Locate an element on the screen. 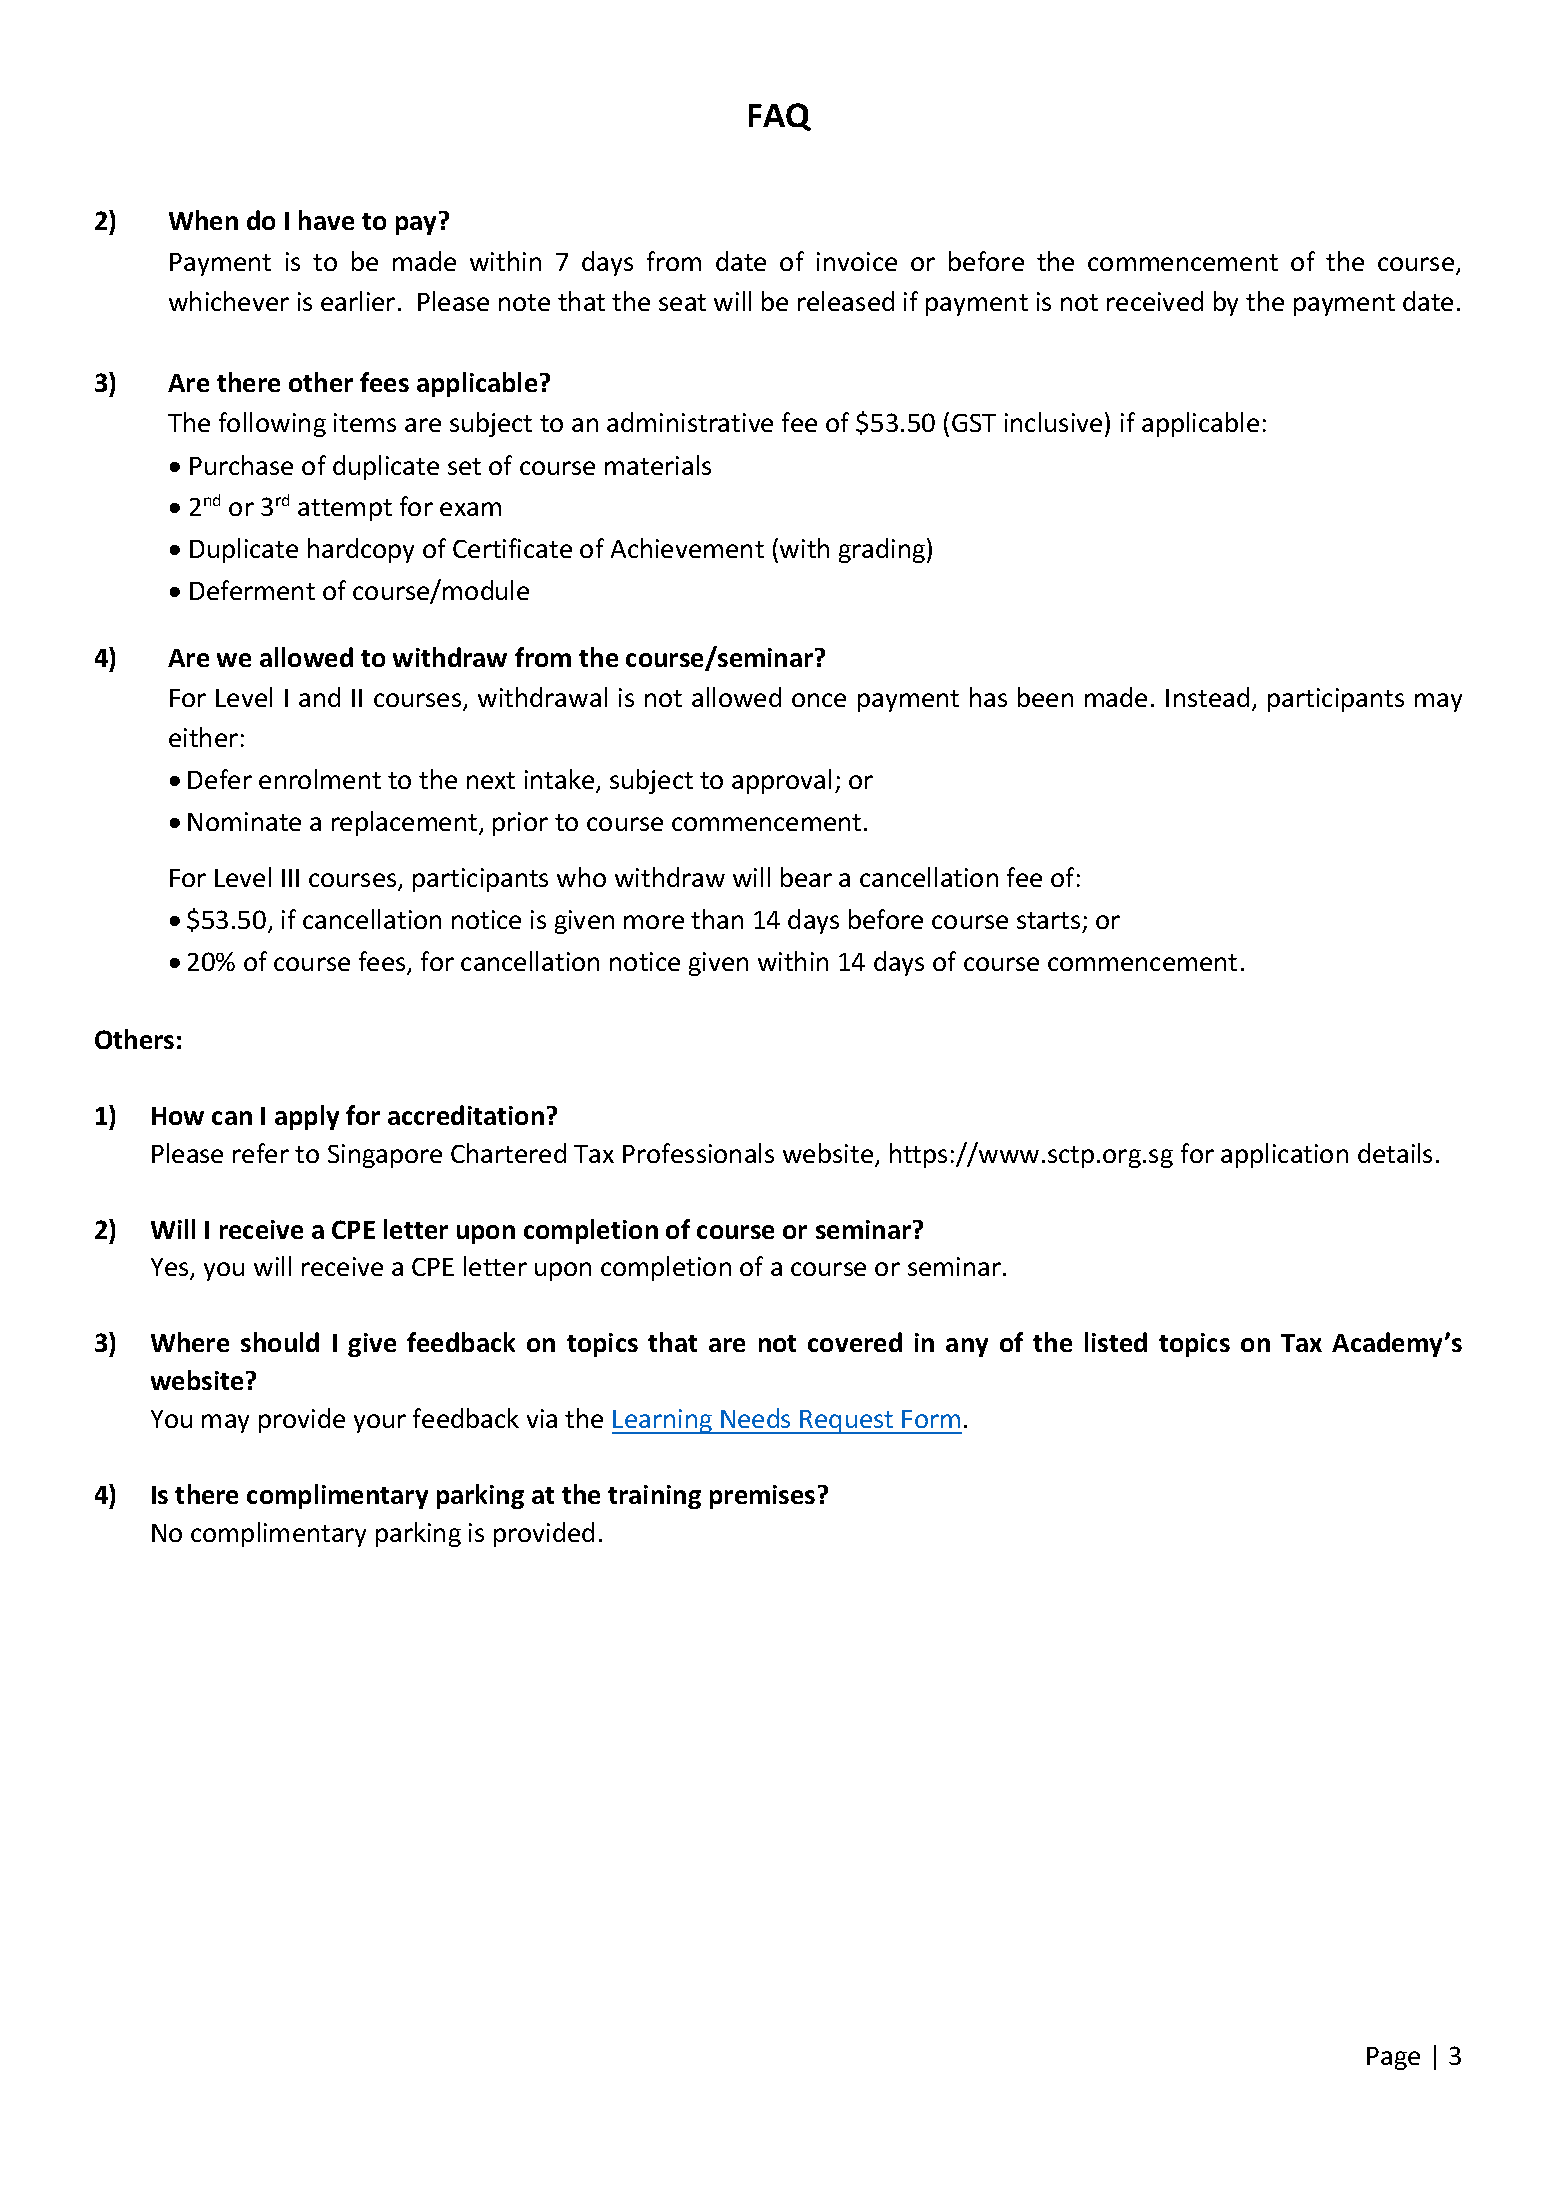 The image size is (1557, 2201). Instead is located at coordinates (1207, 697).
